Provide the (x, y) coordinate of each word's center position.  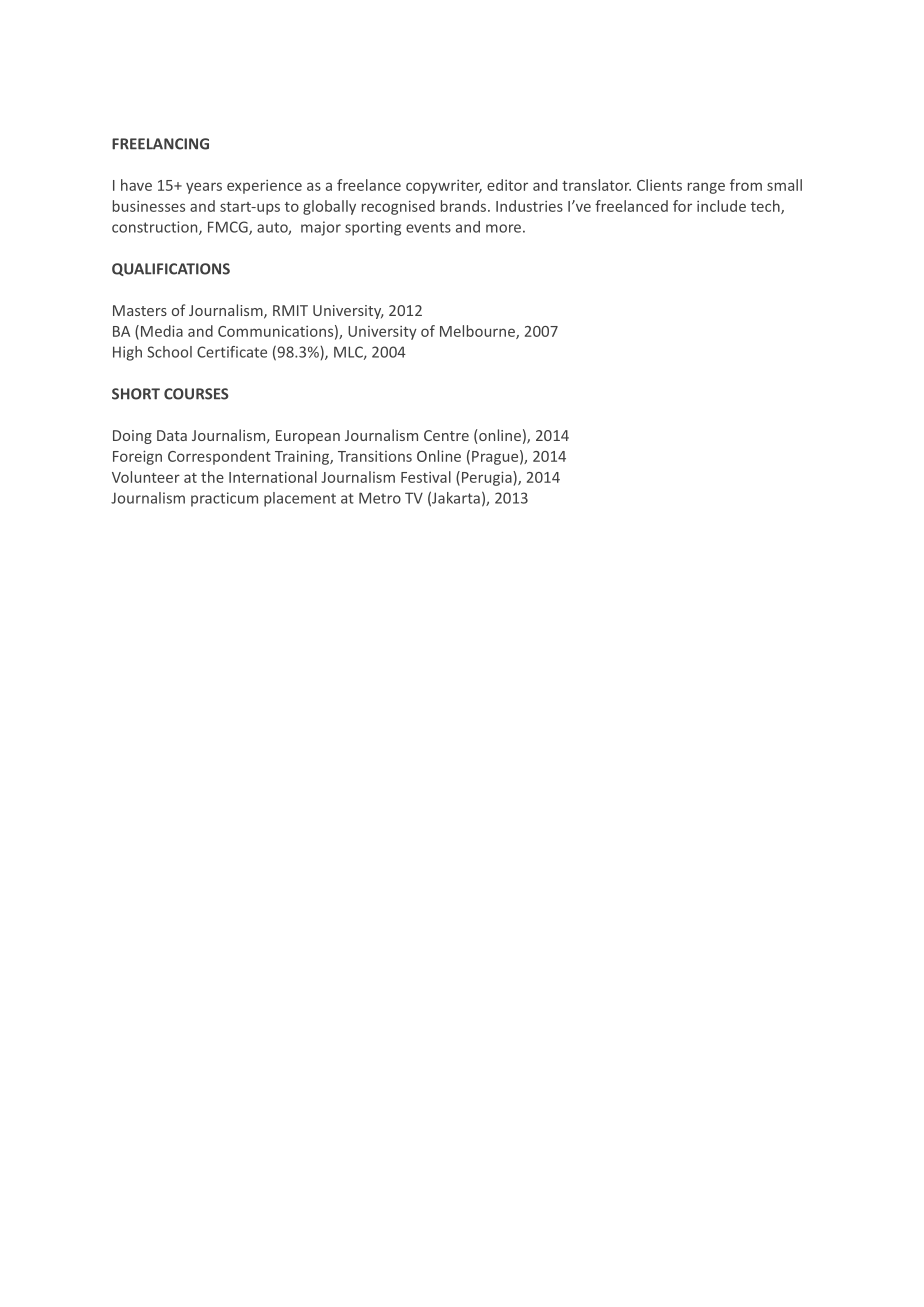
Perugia (488, 478)
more (503, 228)
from (746, 185)
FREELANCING (160, 144)
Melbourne (478, 332)
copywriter (444, 187)
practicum (224, 499)
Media (162, 331)
